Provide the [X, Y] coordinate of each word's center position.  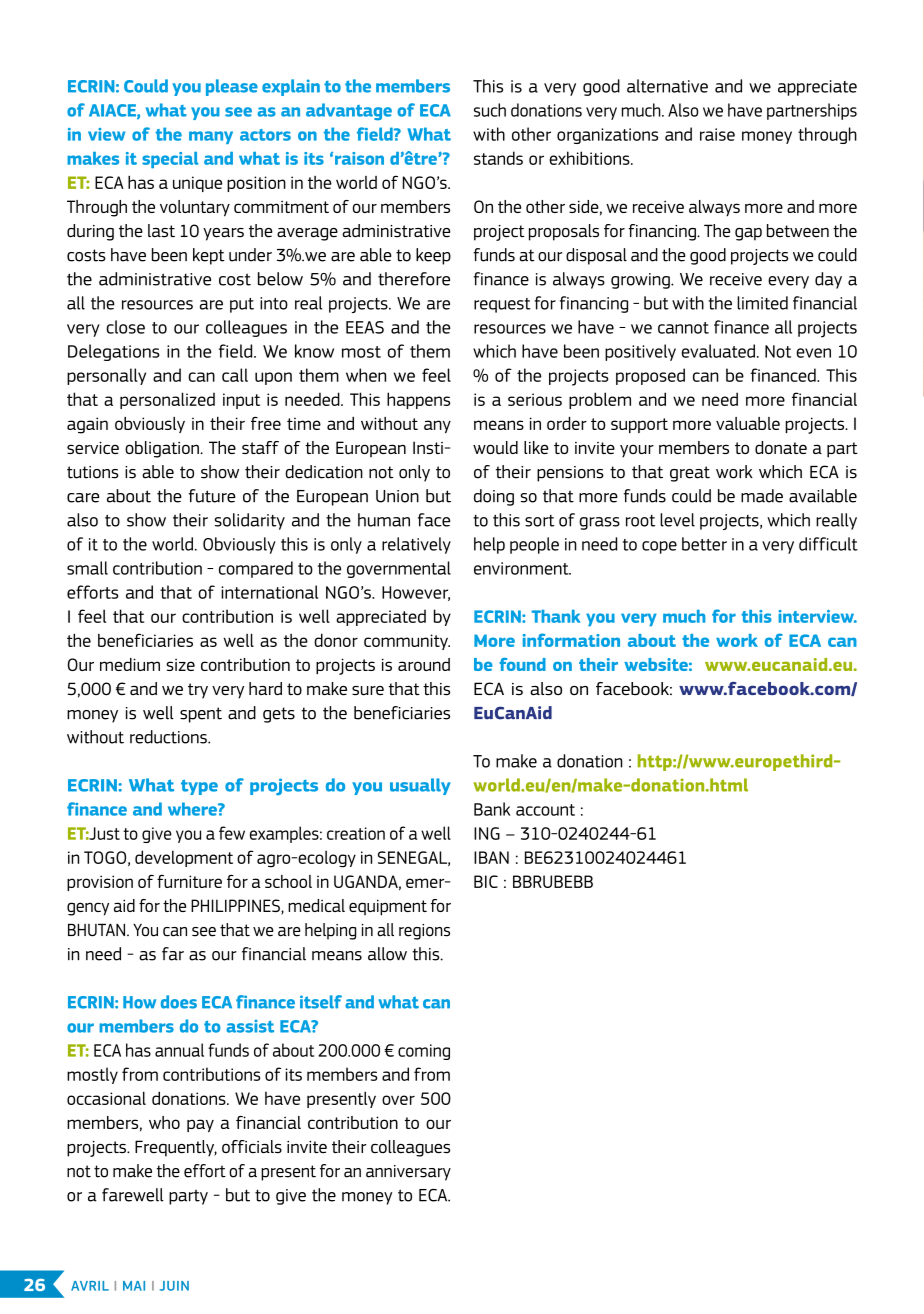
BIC [486, 881]
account [545, 810]
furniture [189, 881]
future [212, 496]
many [211, 137]
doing [494, 497]
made [762, 496]
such [490, 110]
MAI [134, 1286]
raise [717, 134]
